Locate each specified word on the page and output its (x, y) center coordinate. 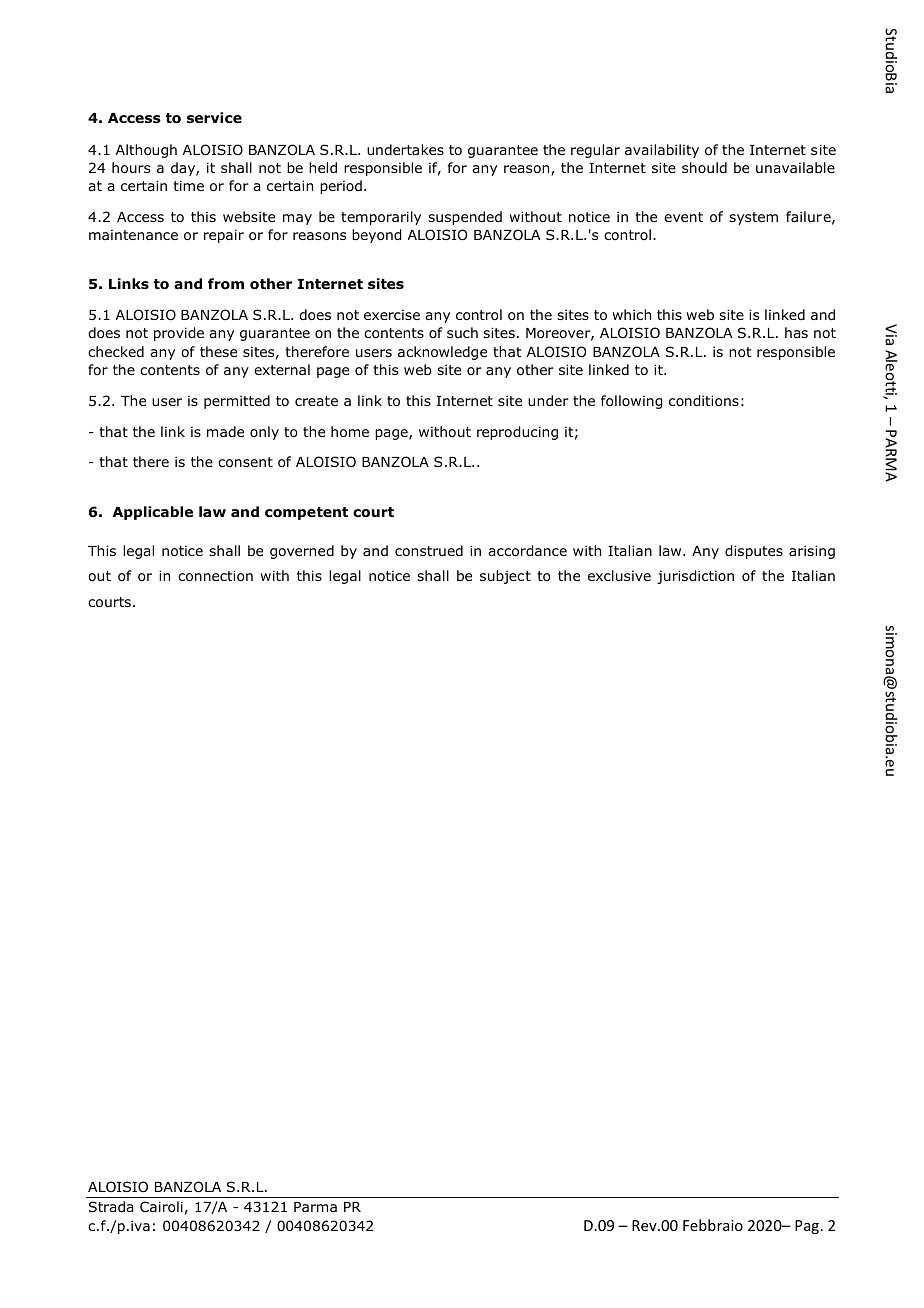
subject (505, 577)
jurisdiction (695, 577)
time (188, 185)
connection (215, 576)
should (704, 167)
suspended (465, 218)
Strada (111, 1206)
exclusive (619, 575)
